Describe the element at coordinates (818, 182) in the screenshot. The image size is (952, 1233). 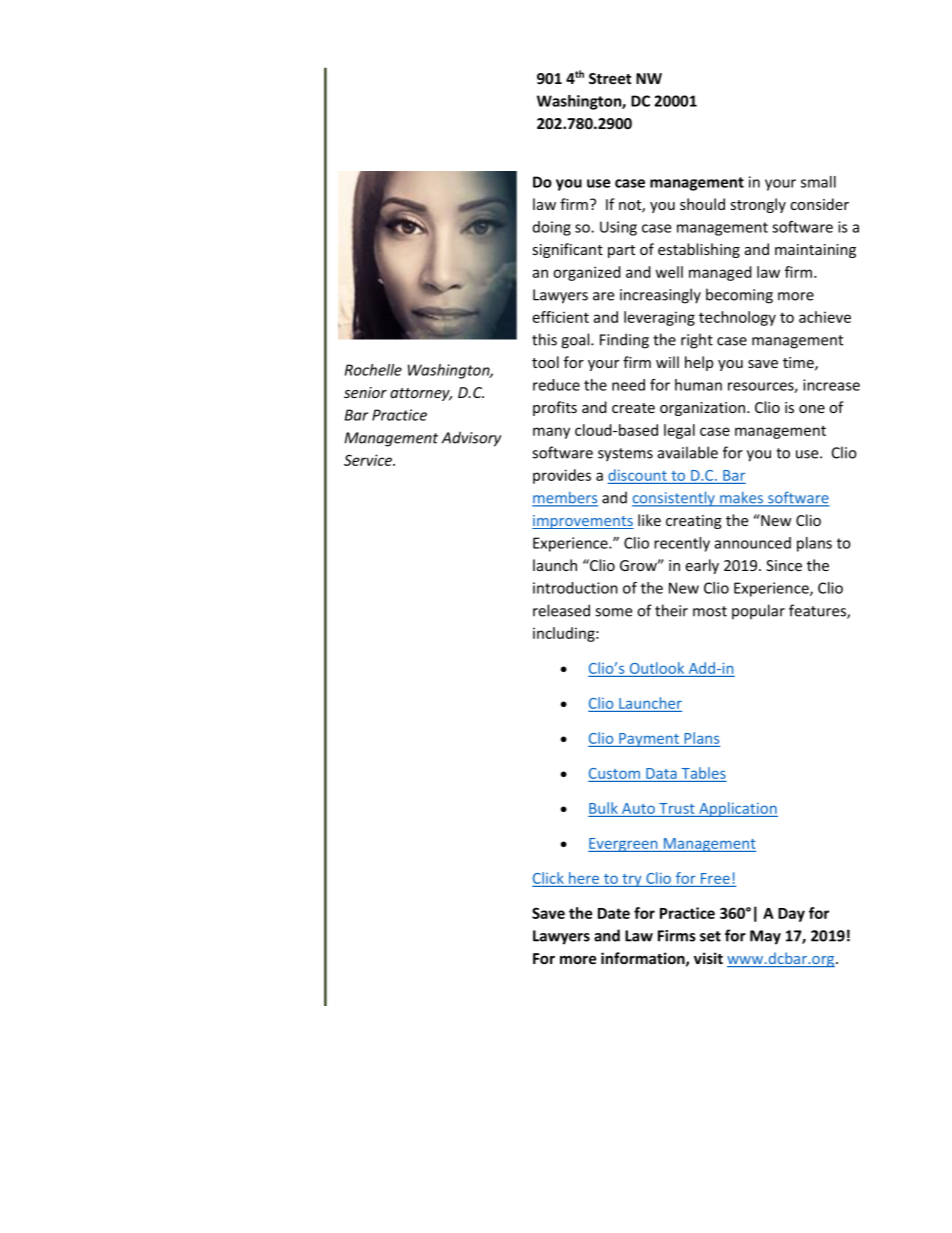
I see `small` at that location.
